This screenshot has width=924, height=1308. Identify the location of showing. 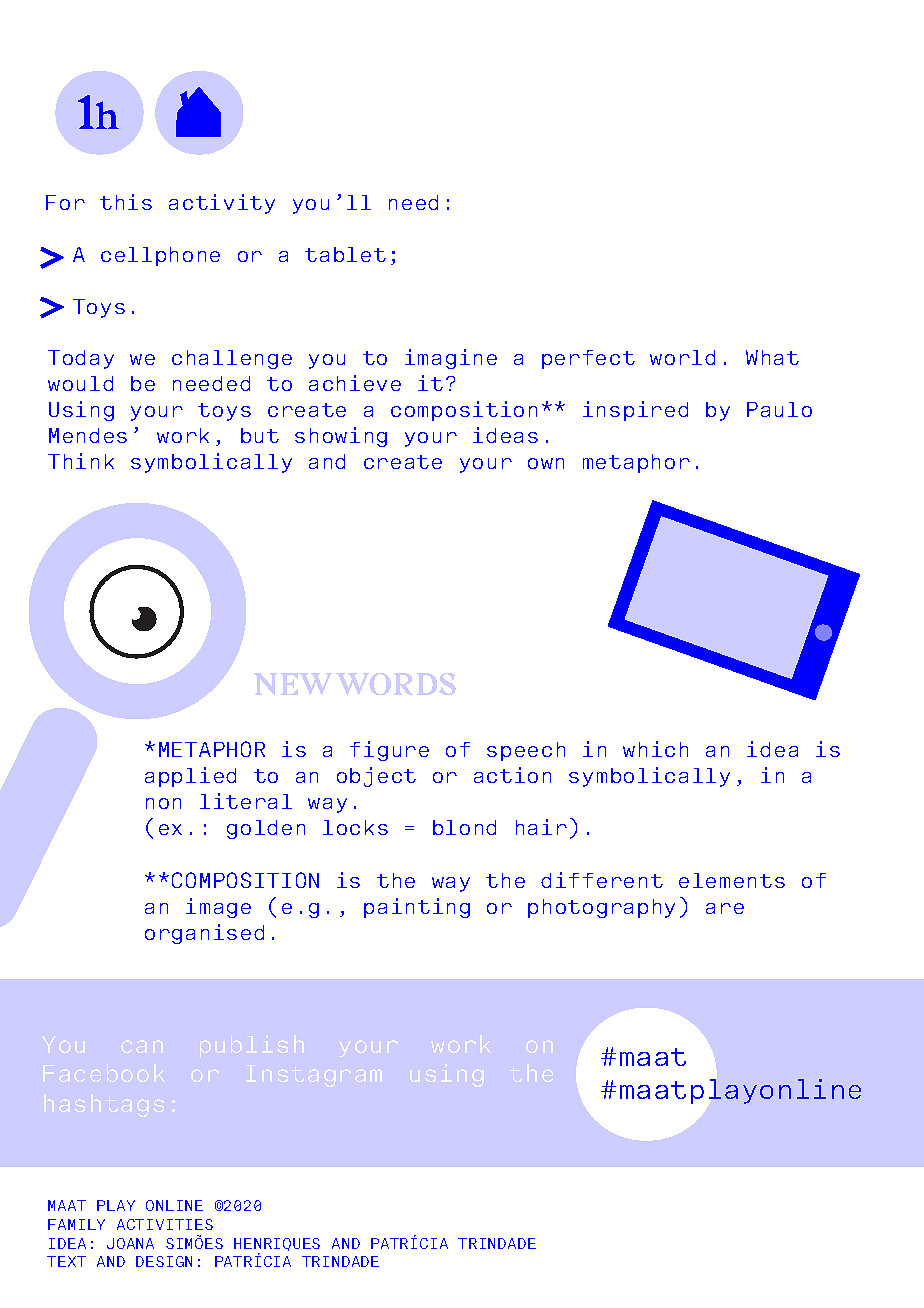
(341, 437).
